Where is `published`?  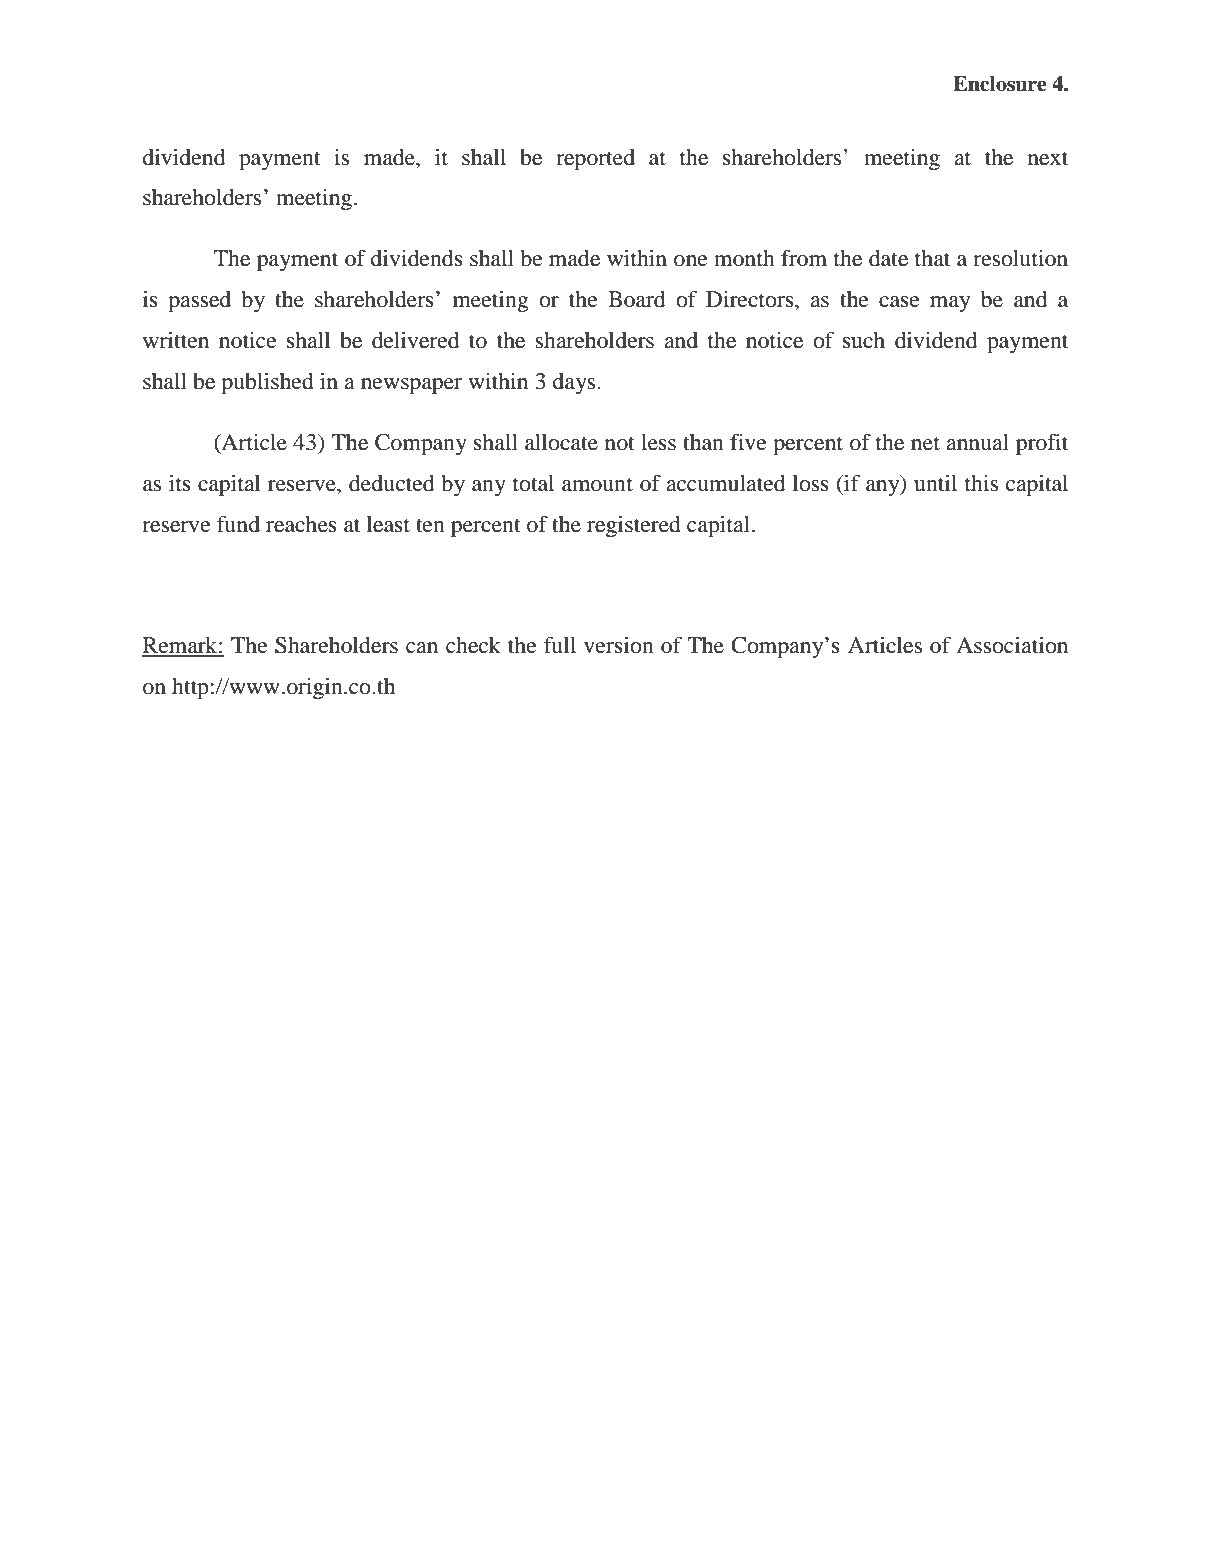 published is located at coordinates (267, 383).
